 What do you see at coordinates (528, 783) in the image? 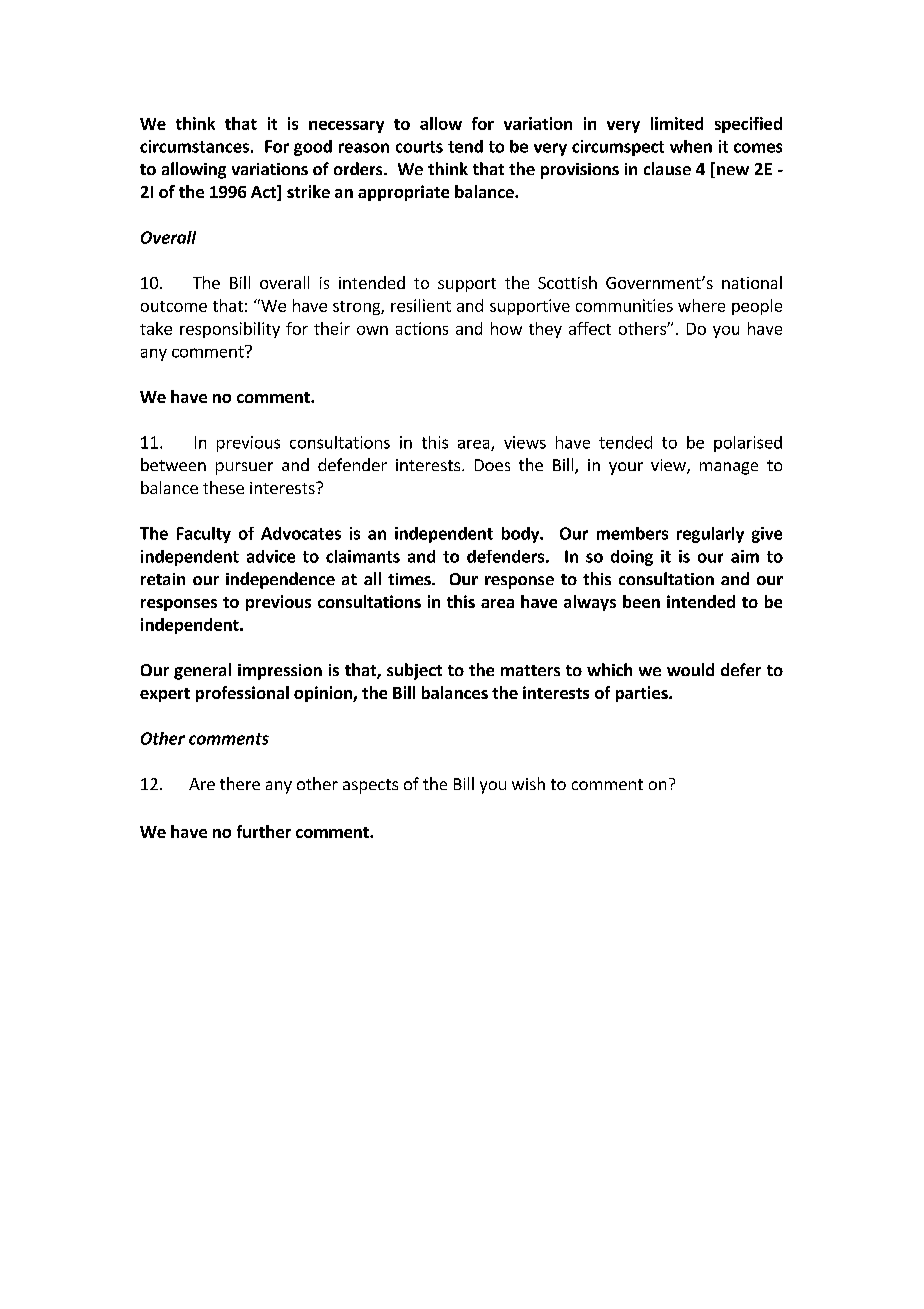
I see `wish` at bounding box center [528, 783].
